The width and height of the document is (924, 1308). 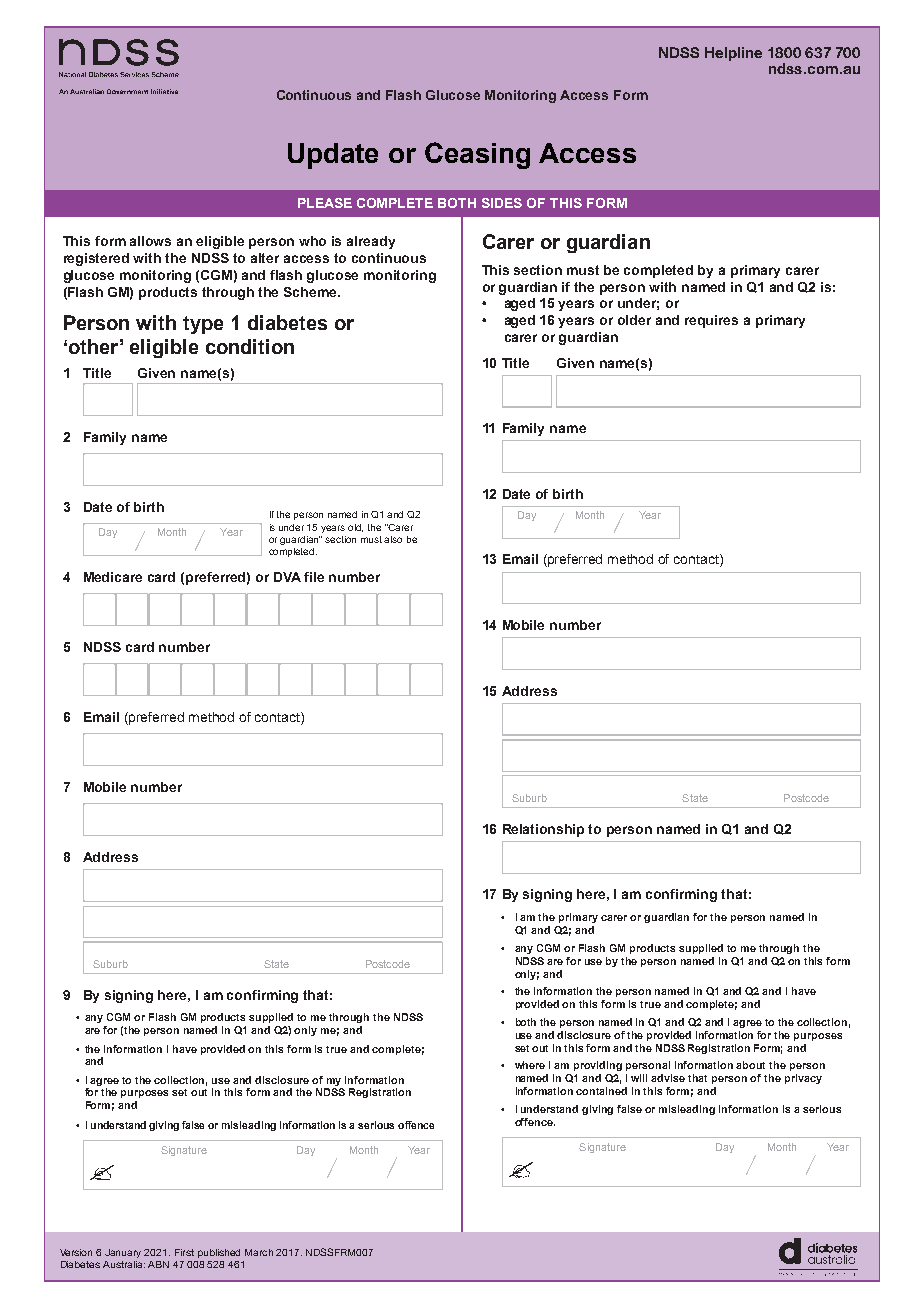 What do you see at coordinates (113, 577) in the document?
I see `Medicare` at bounding box center [113, 577].
